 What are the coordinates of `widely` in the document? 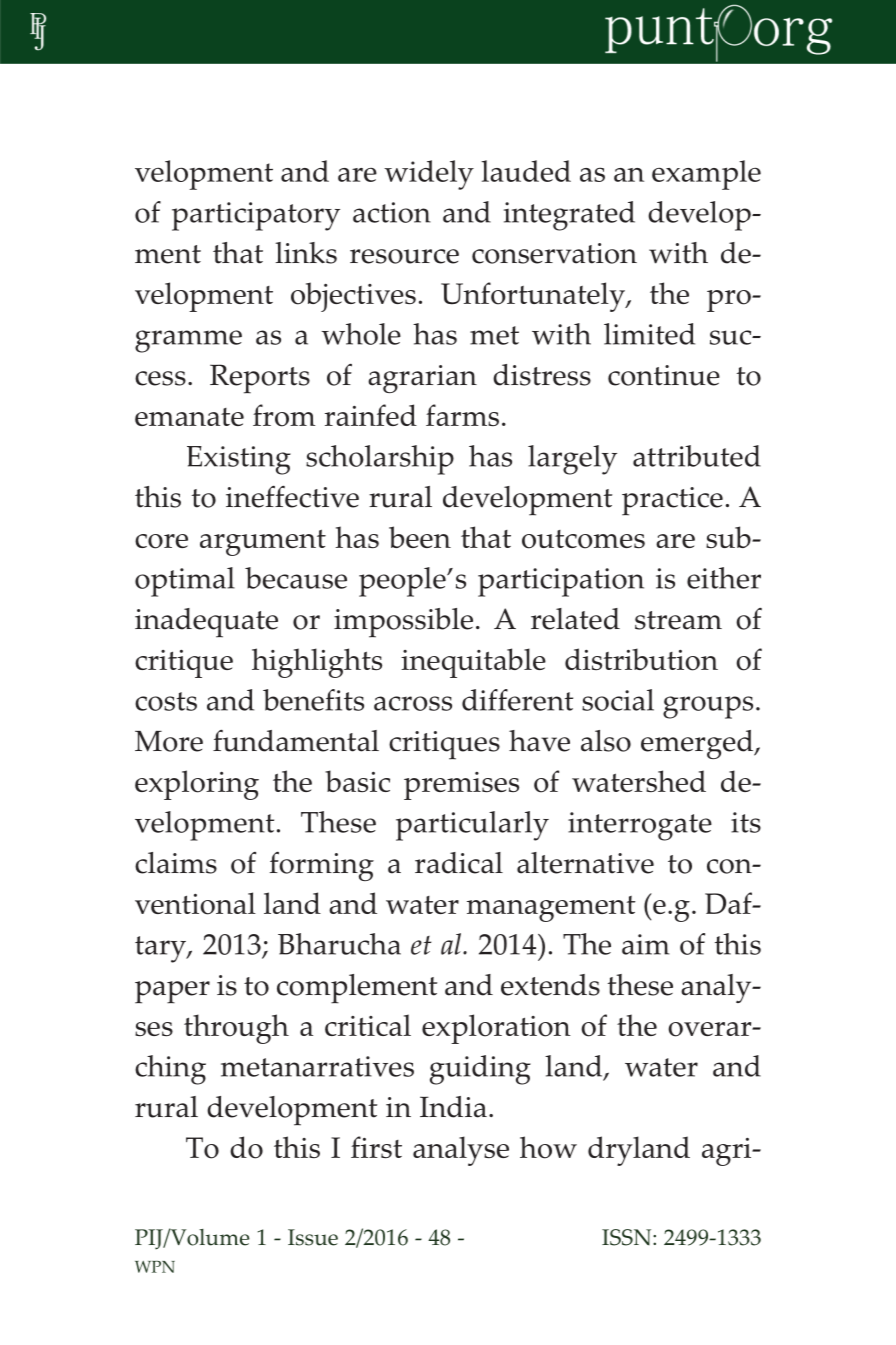 It's located at (429, 175).
